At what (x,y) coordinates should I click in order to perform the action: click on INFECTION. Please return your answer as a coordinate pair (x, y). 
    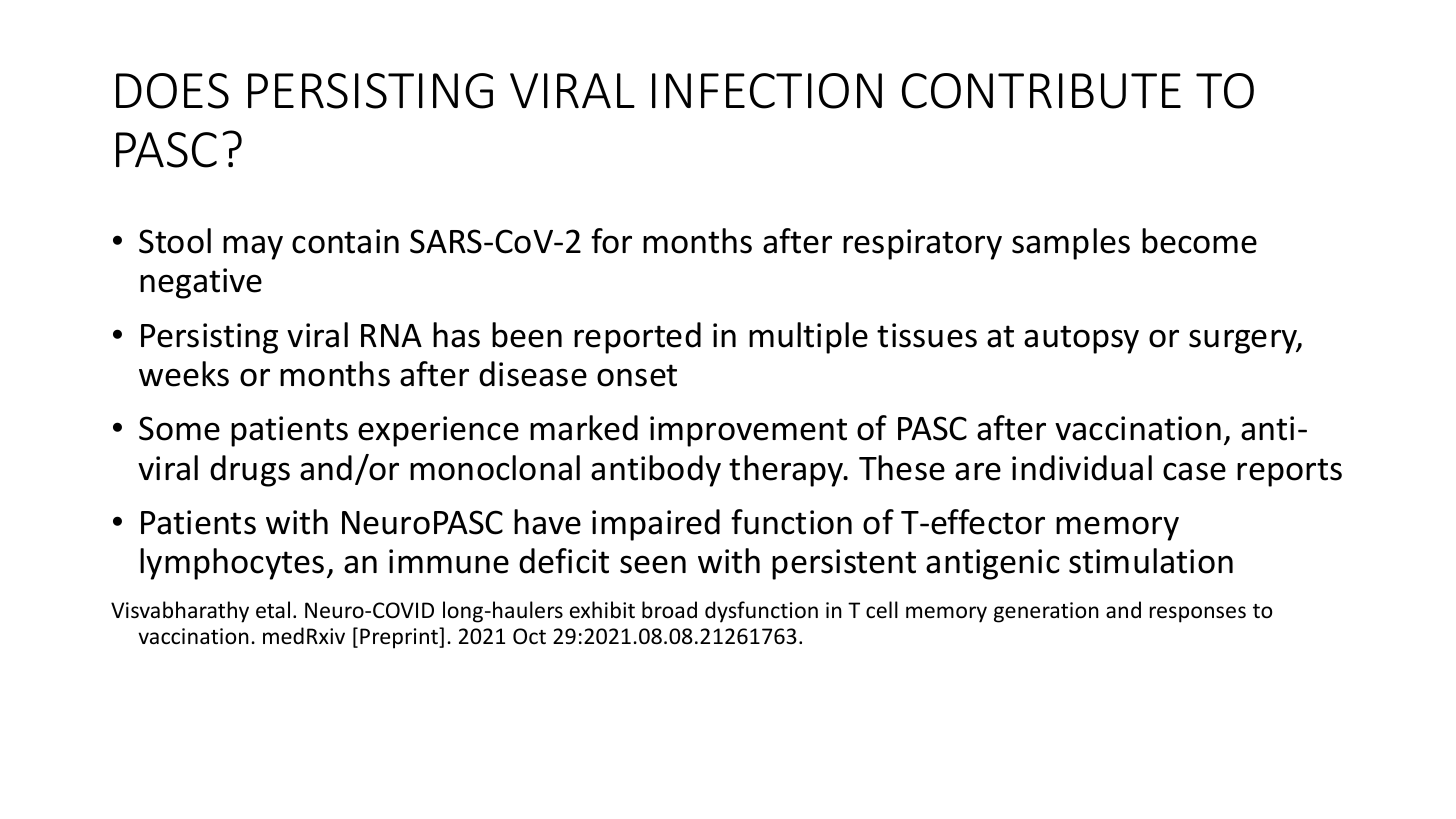
    Looking at the image, I should click on (767, 91).
